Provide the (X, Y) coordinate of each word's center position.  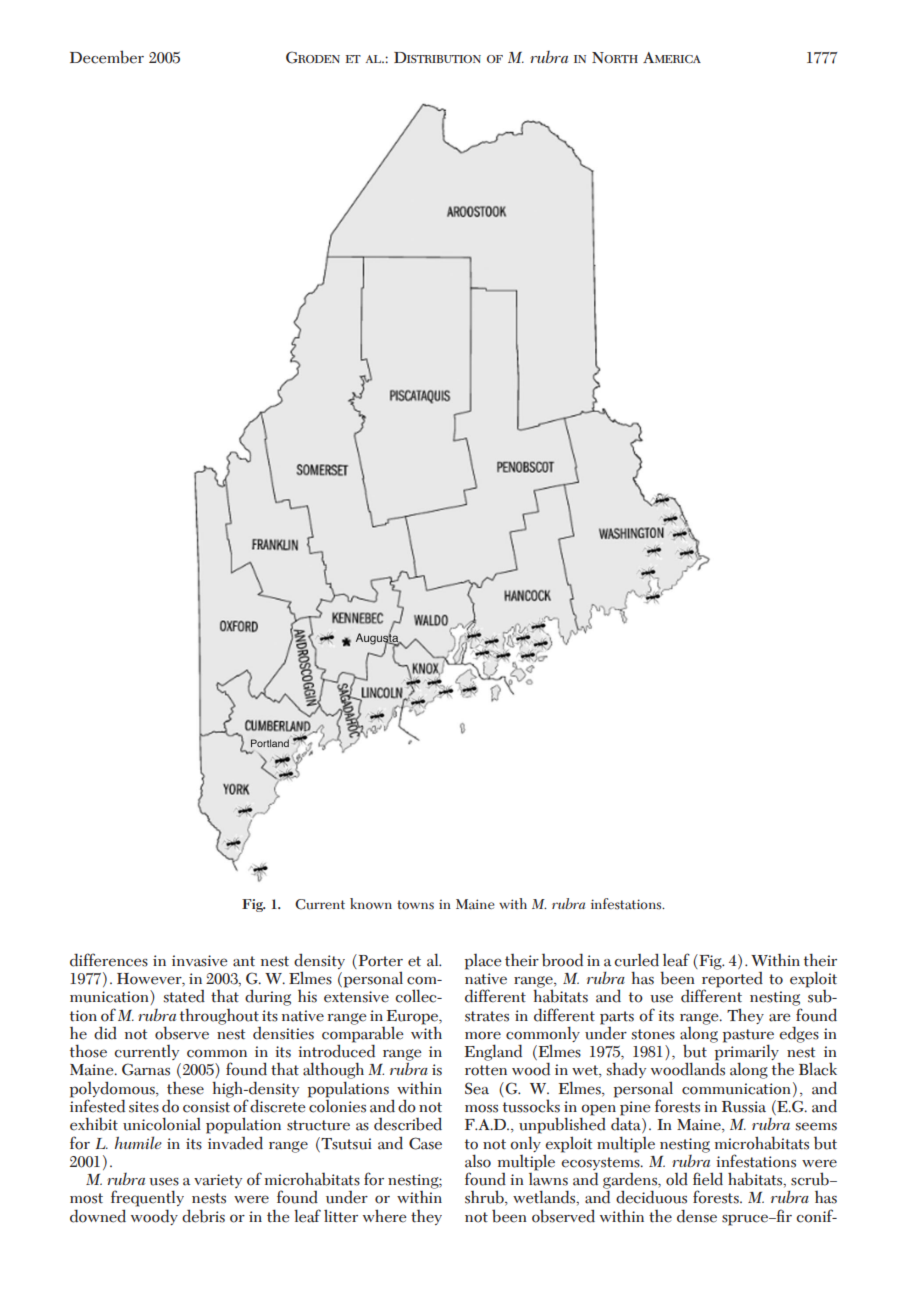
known (371, 904)
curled (636, 960)
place (483, 962)
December (107, 57)
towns (415, 905)
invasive (200, 961)
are (780, 1017)
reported (732, 979)
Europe (414, 1017)
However (150, 980)
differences (109, 960)
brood (562, 960)
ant (244, 961)
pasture (748, 1037)
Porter (379, 961)
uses (164, 1181)
